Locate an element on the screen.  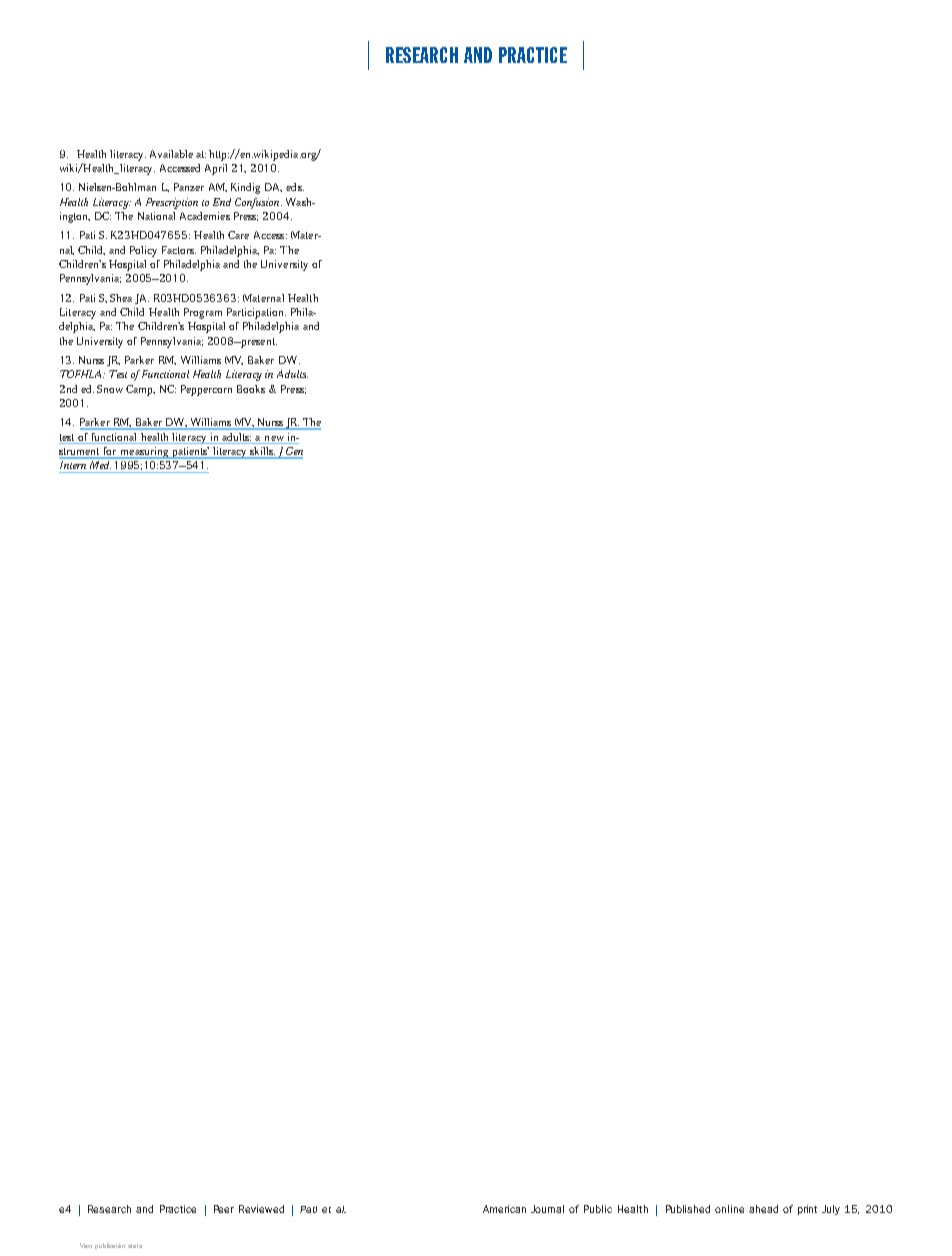
ahead is located at coordinates (763, 1209).
